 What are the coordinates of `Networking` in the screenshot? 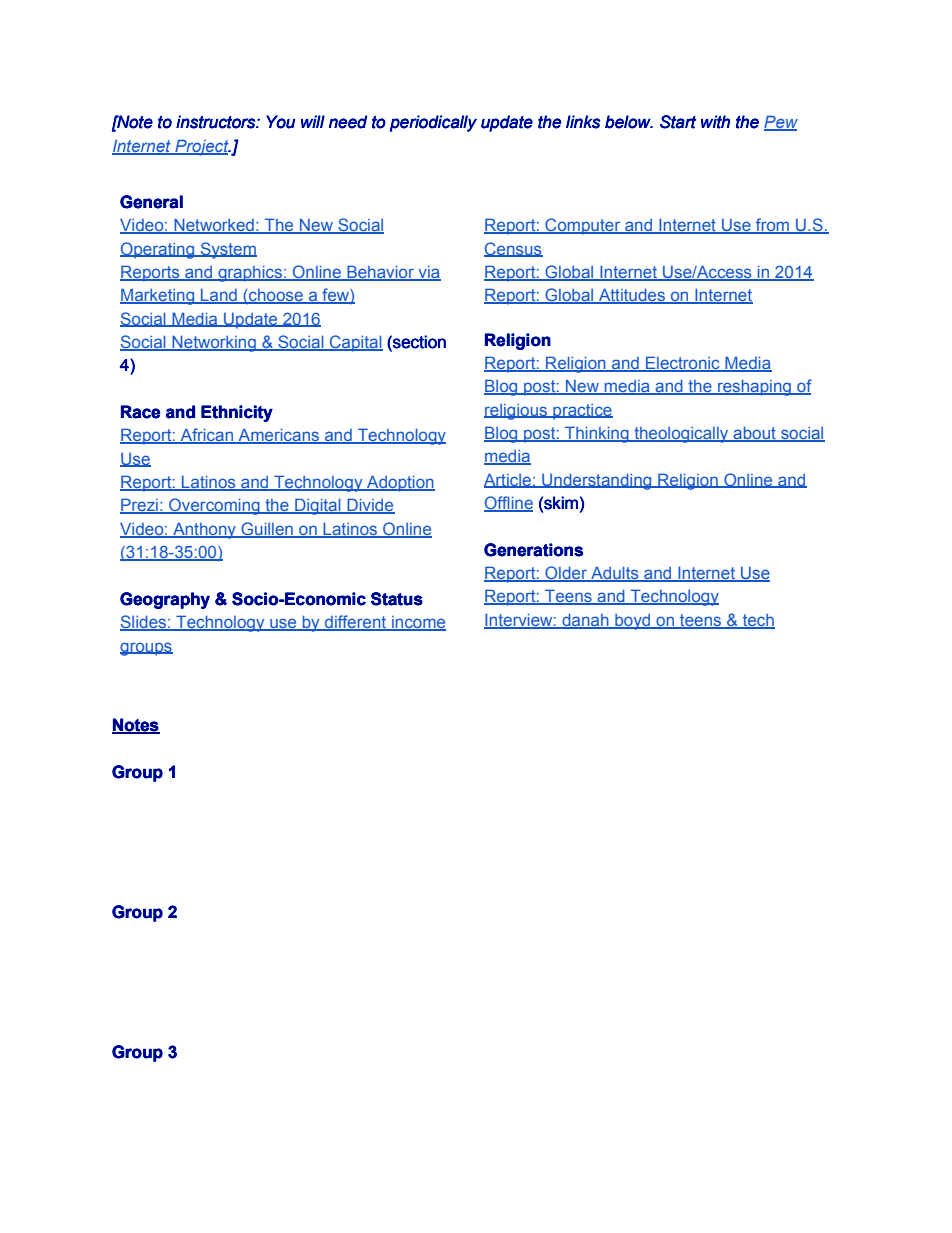 It's located at (214, 343).
